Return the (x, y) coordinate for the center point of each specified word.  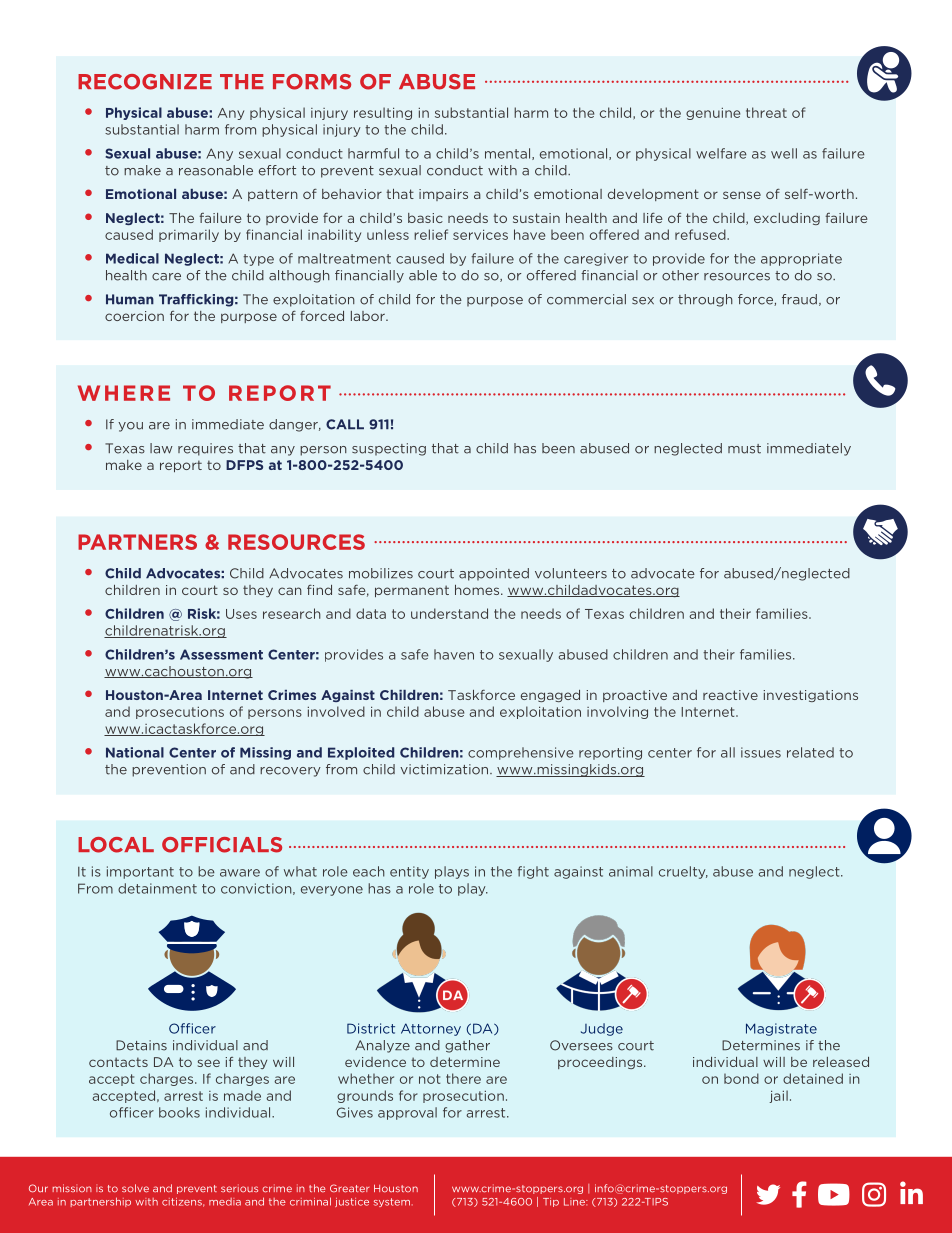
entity (409, 872)
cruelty (683, 872)
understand (449, 613)
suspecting (389, 449)
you (130, 427)
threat (766, 112)
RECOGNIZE (145, 82)
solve (135, 1188)
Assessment (221, 654)
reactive (730, 695)
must (744, 449)
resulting (383, 113)
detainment (157, 888)
